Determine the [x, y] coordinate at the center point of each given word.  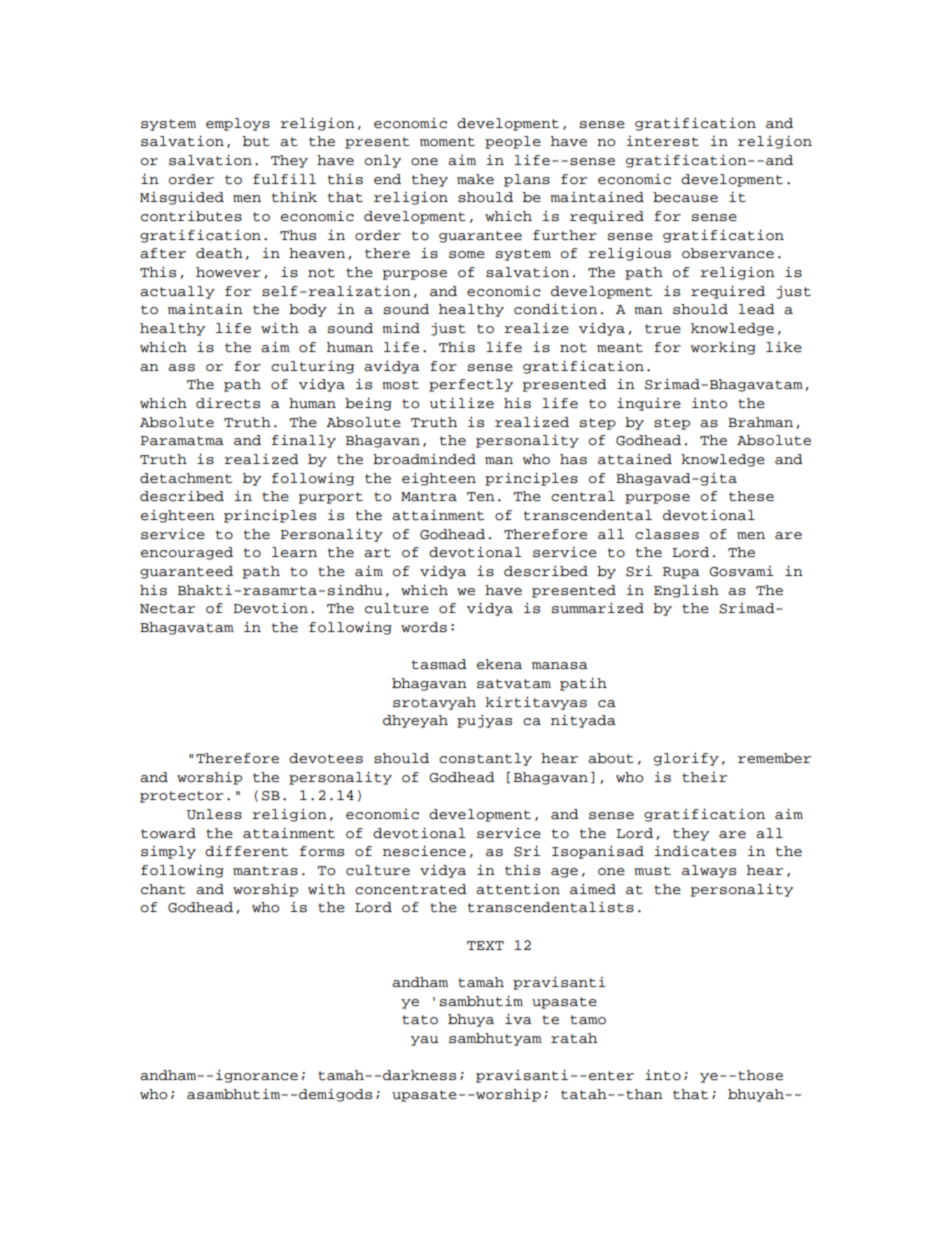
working [723, 348]
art [377, 553]
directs [228, 403]
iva [518, 1019]
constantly [485, 759]
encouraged [187, 553]
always [709, 871]
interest [662, 141]
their [704, 777]
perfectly [471, 385]
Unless [214, 814]
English [686, 591]
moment [447, 142]
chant [163, 889]
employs [238, 124]
